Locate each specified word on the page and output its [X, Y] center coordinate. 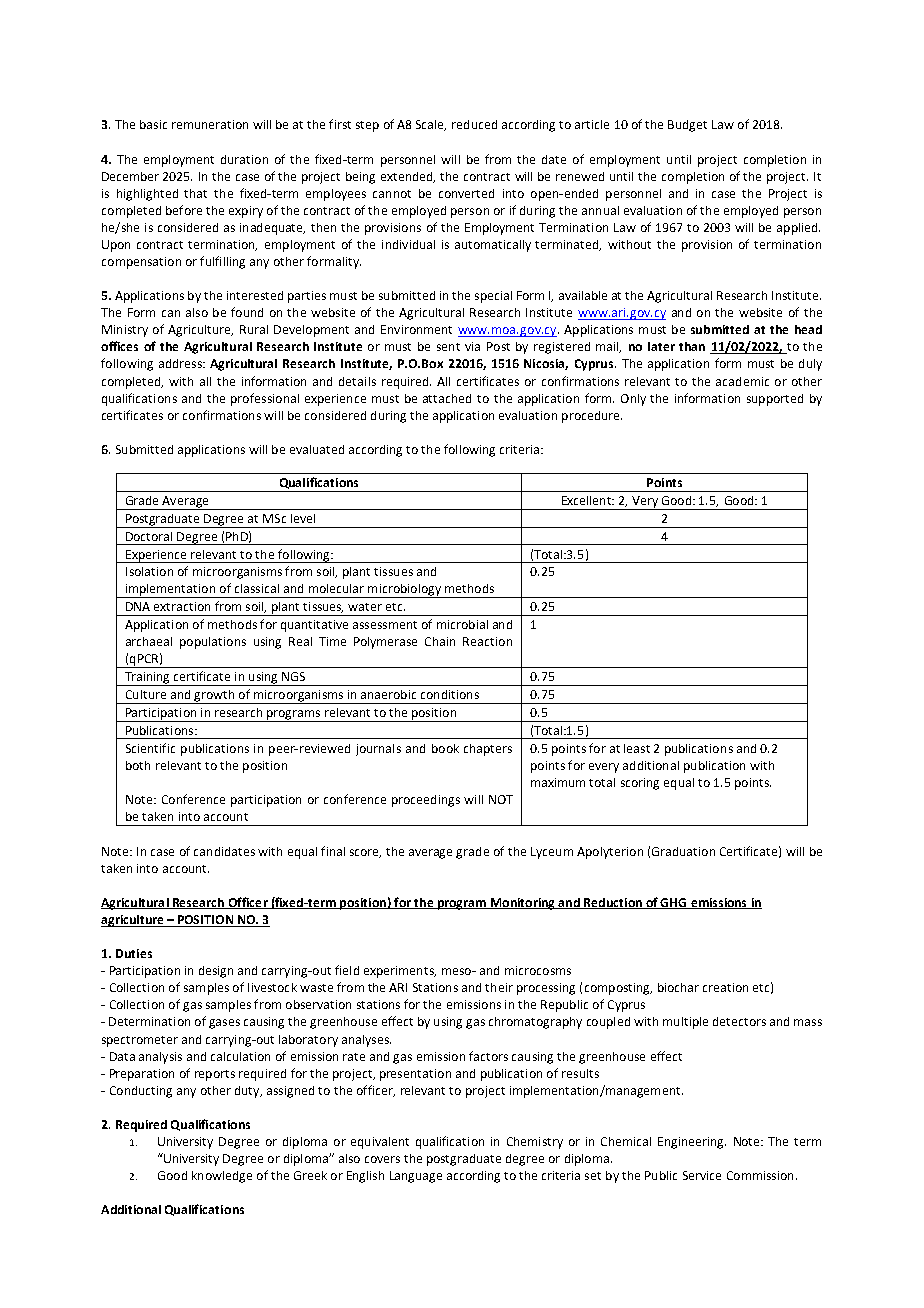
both [138, 765]
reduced [474, 124]
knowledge [222, 1177]
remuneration [210, 124]
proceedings [426, 801]
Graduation [683, 851]
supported [775, 400]
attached [447, 398]
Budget [687, 126]
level [303, 518]
